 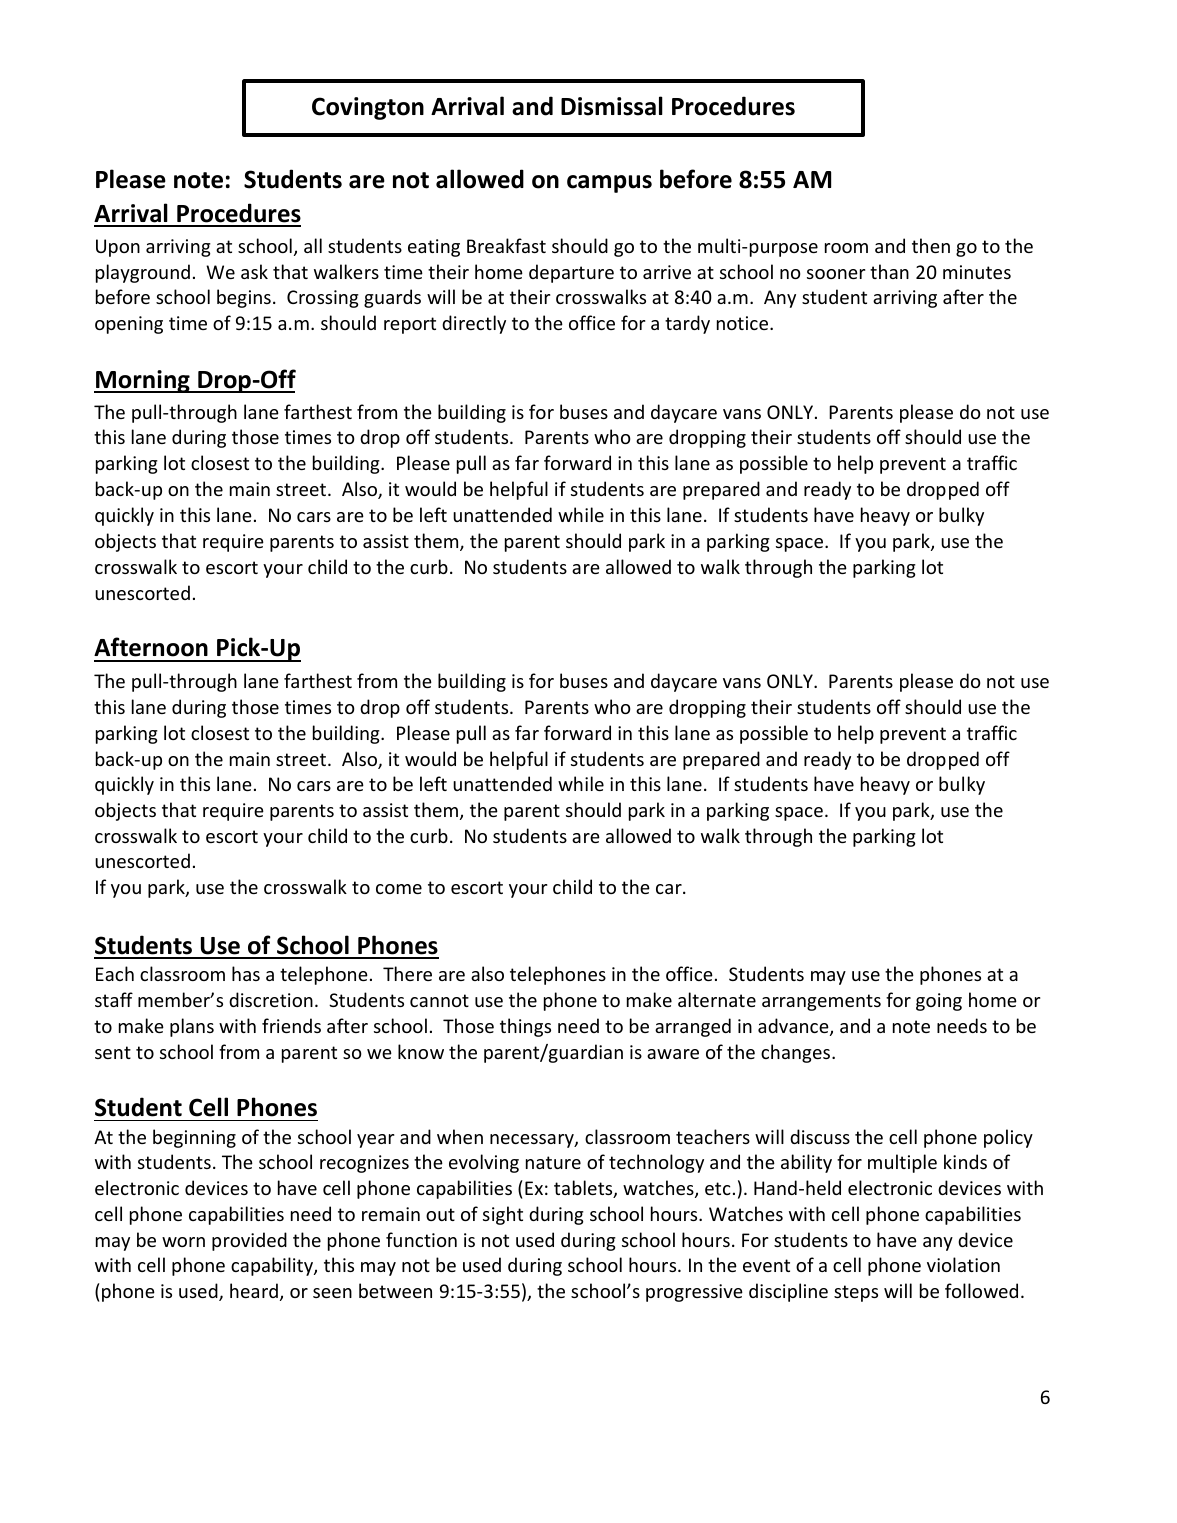 I want to click on provided, so click(x=249, y=1241).
